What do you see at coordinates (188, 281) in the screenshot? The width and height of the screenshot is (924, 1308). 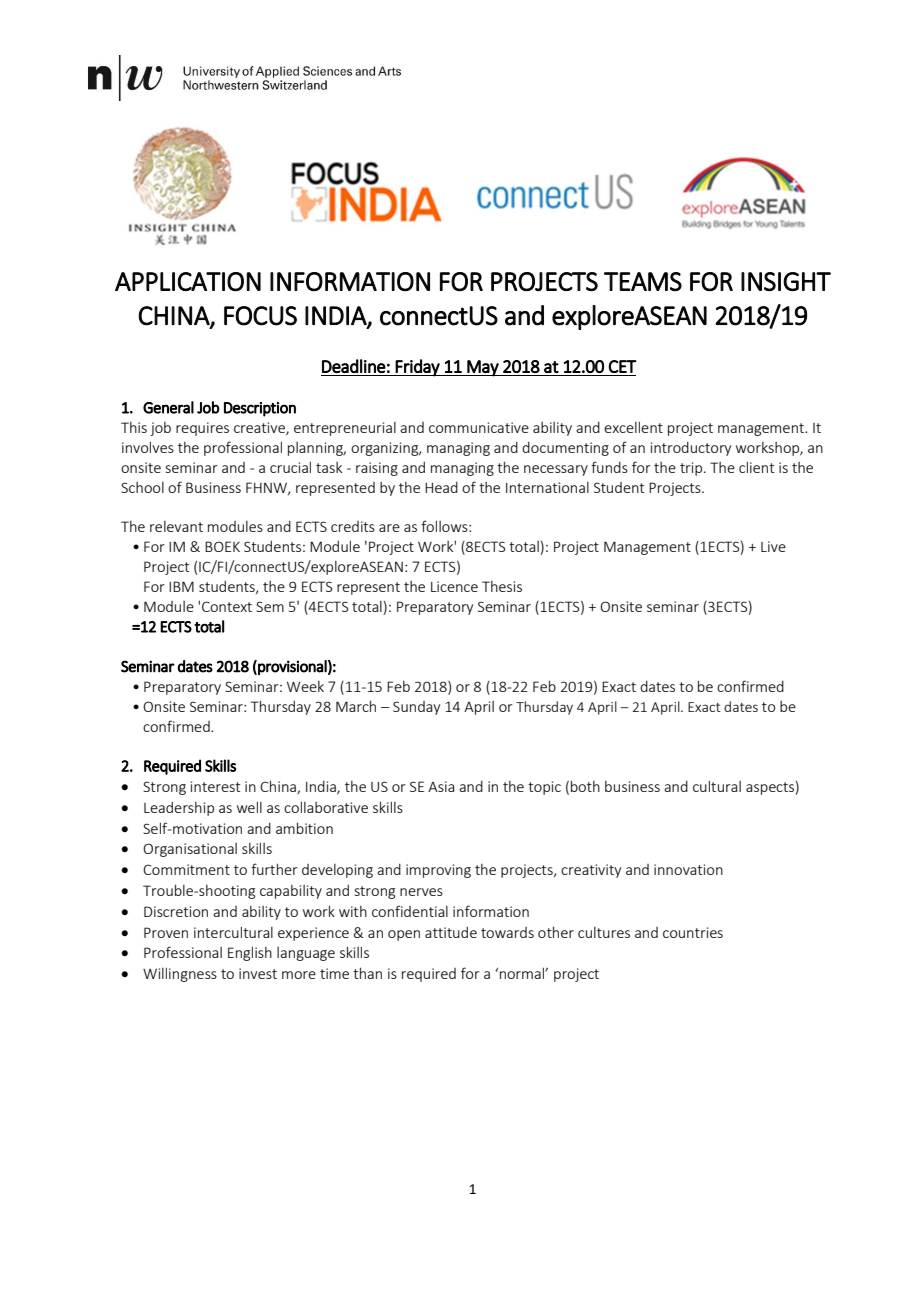 I see `APPLICATION` at bounding box center [188, 281].
